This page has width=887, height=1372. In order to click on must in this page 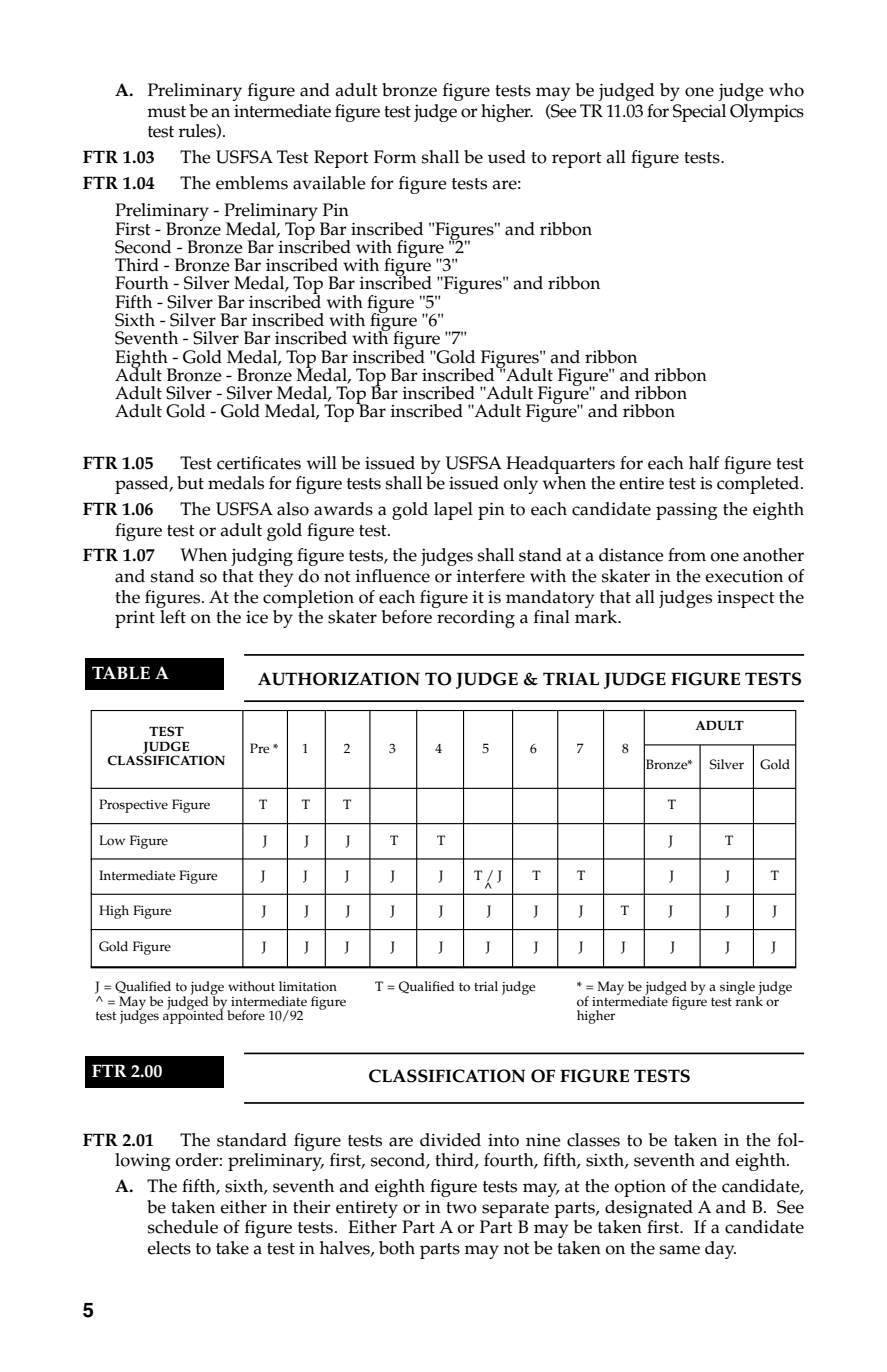, I will do `click(166, 112)`.
